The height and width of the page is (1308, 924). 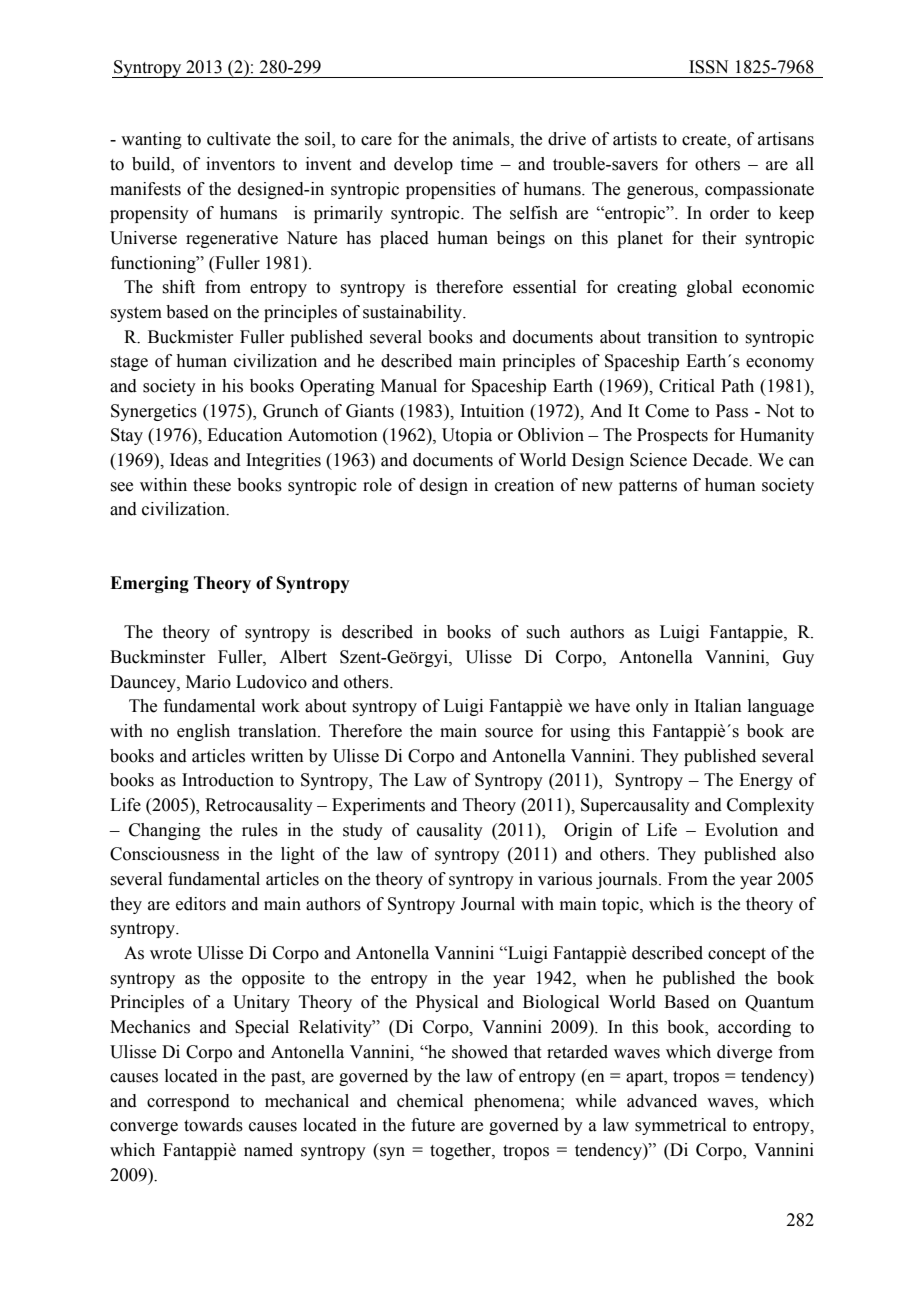 I want to click on Emerging, so click(x=149, y=584).
